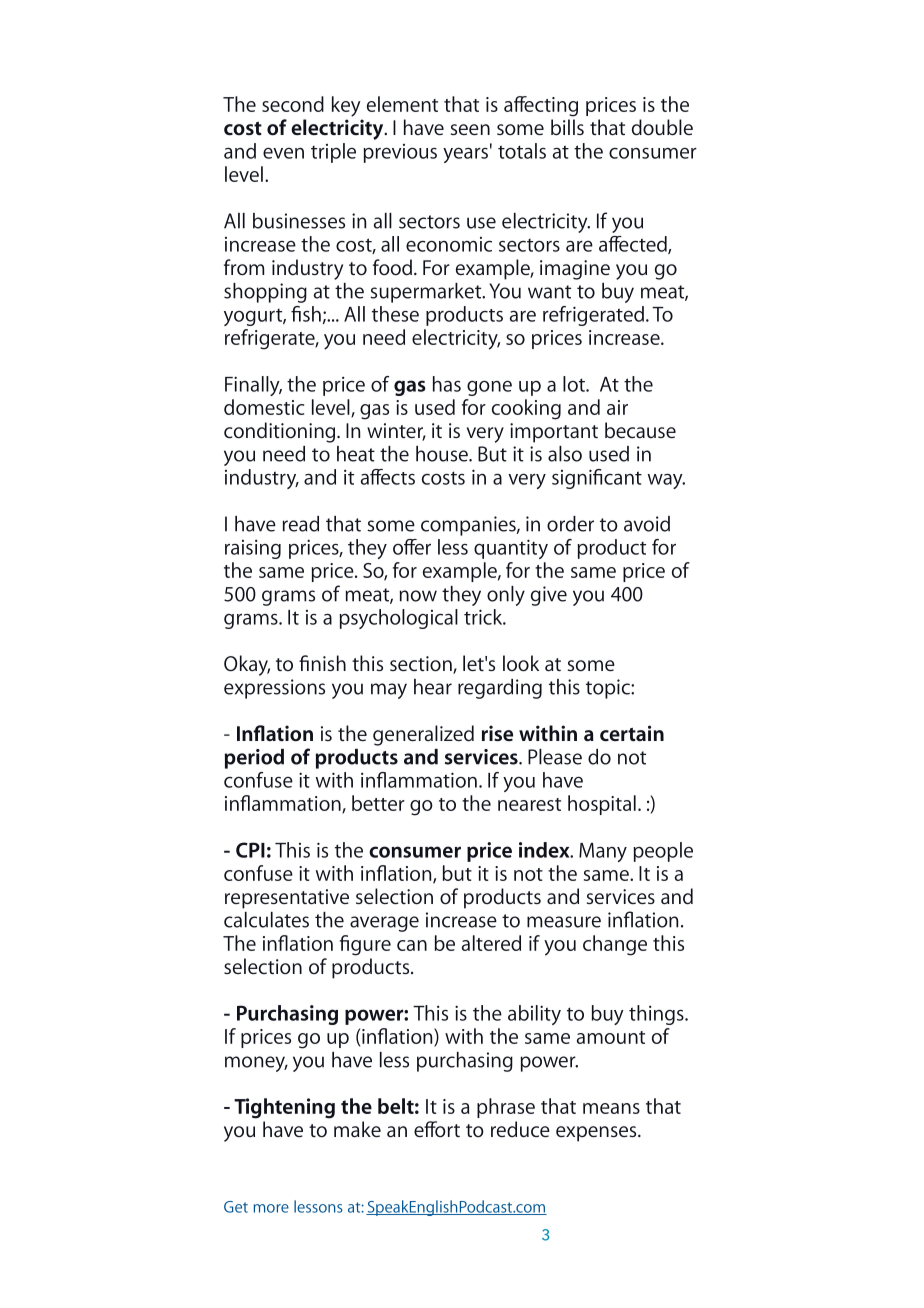 The height and width of the screenshot is (1308, 924). I want to click on section, so click(422, 665).
